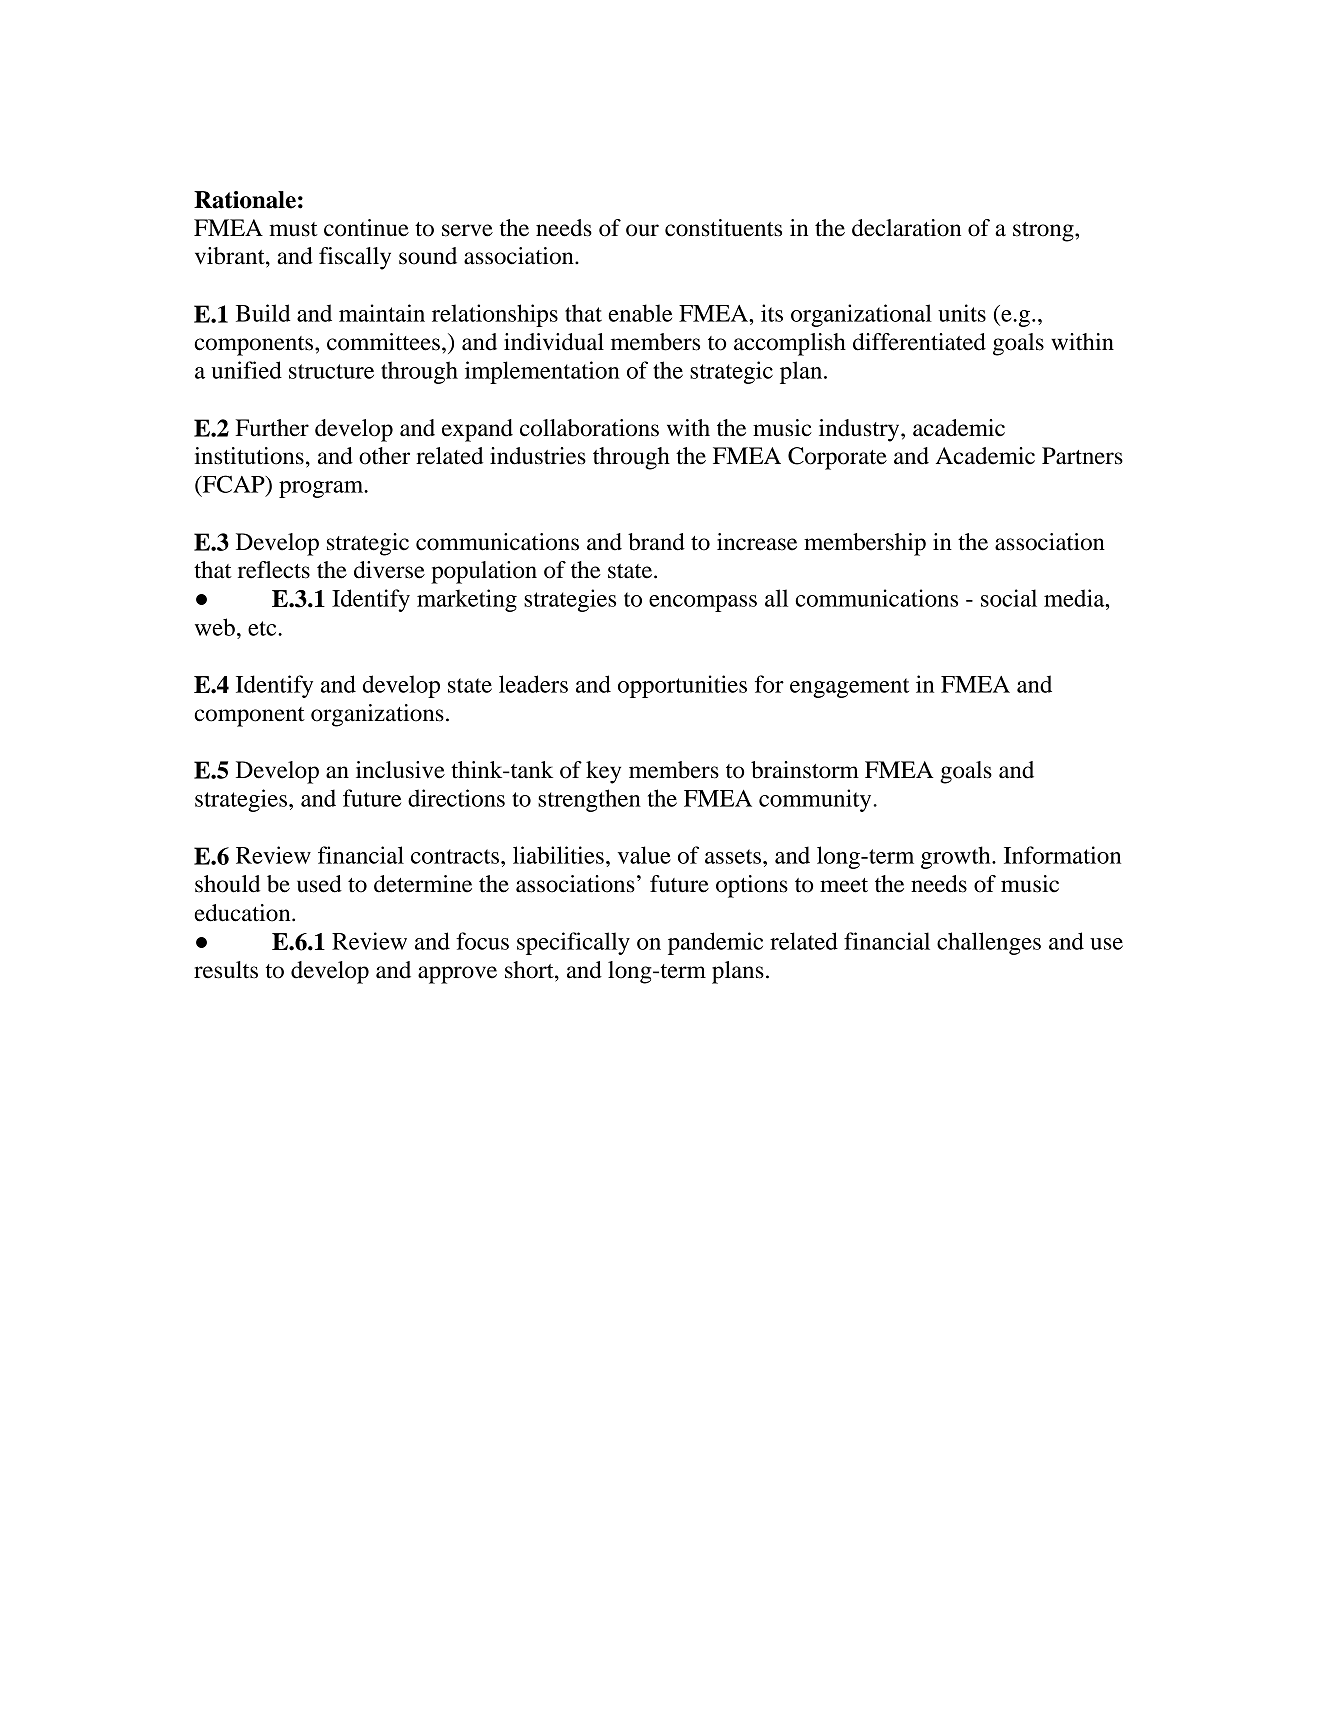 The height and width of the screenshot is (1709, 1321). I want to click on growth, so click(957, 857).
